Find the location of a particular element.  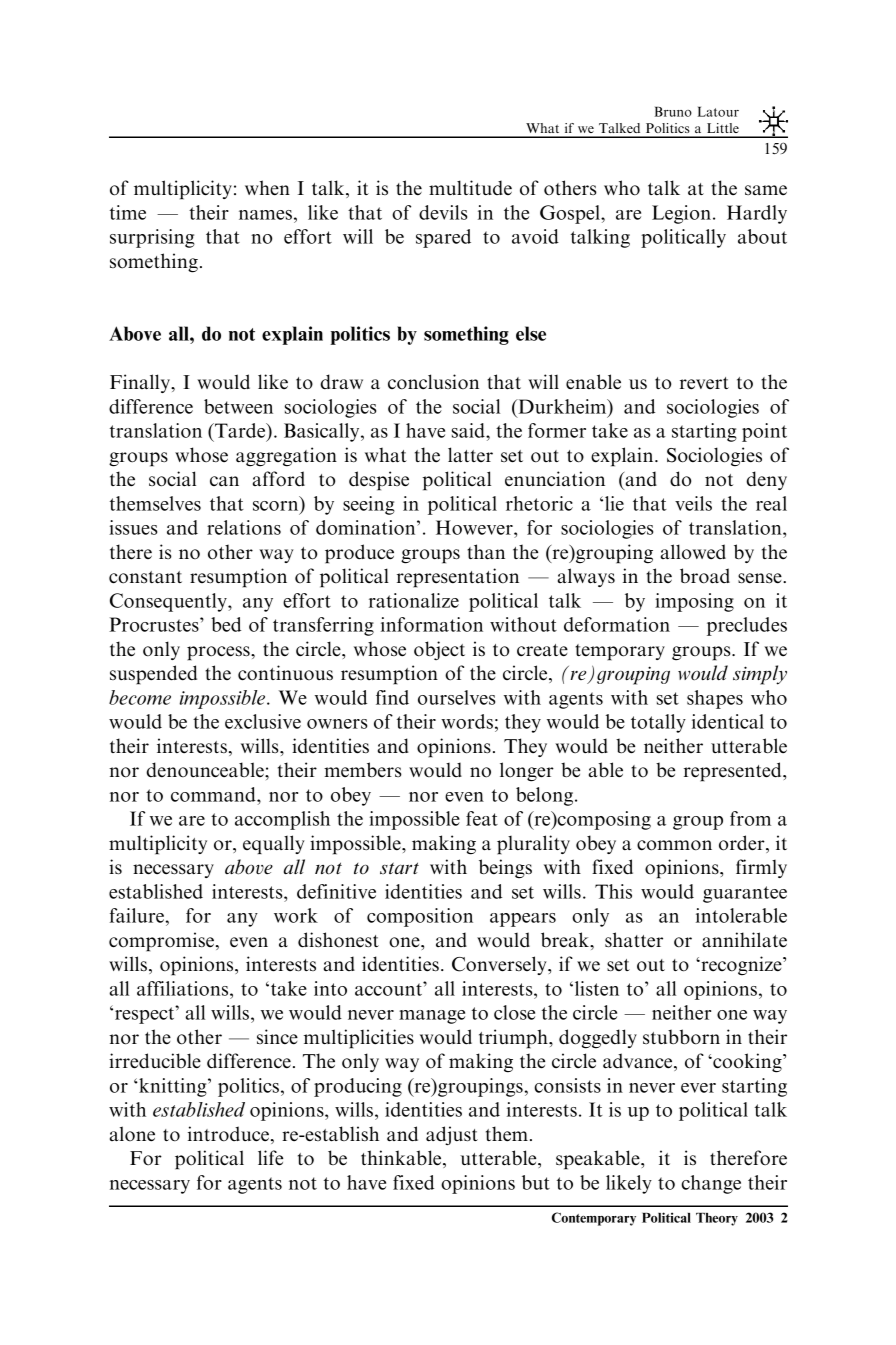

annihilate is located at coordinates (744, 939).
